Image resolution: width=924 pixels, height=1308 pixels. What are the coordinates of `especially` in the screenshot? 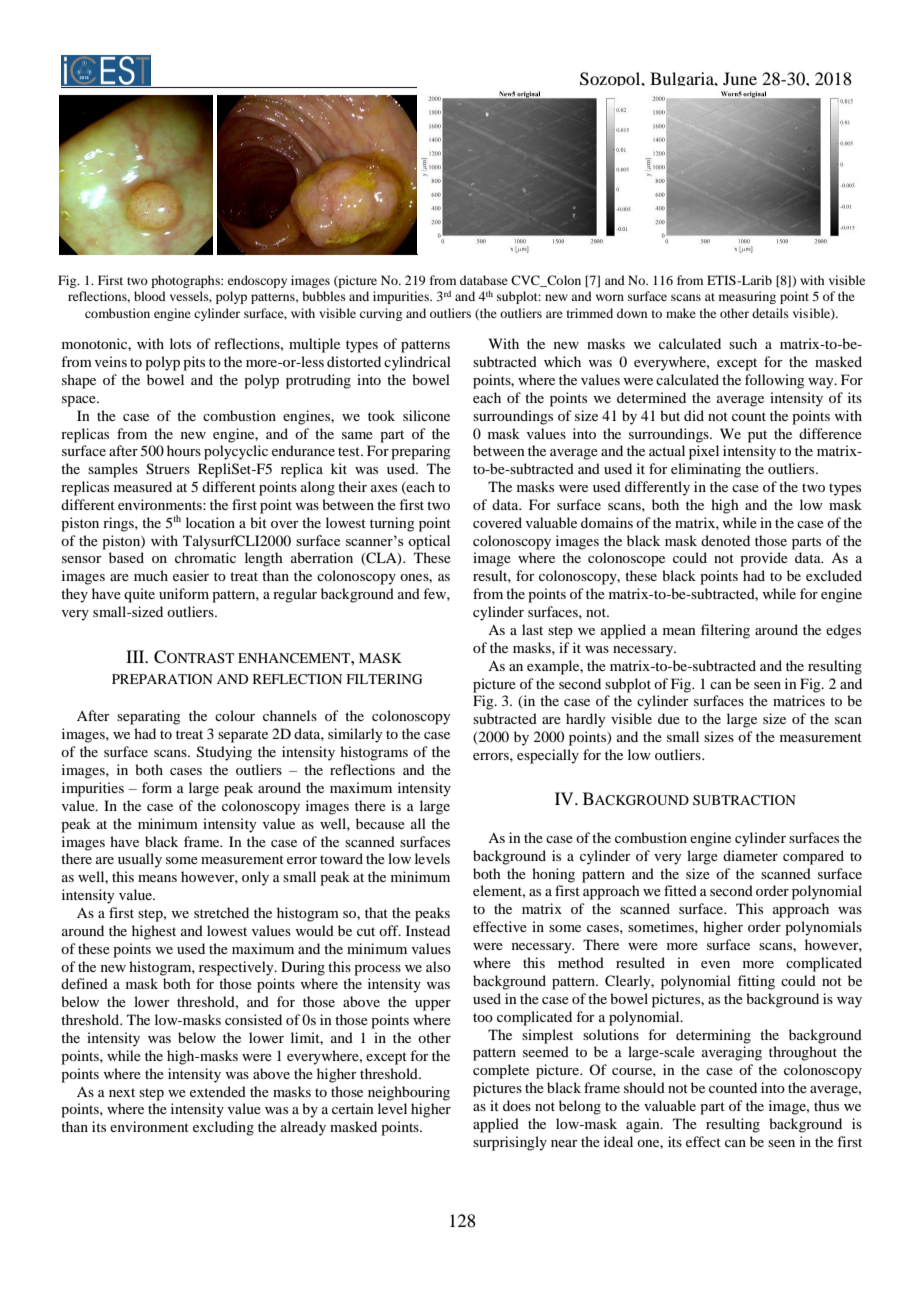 It's located at (548, 756).
